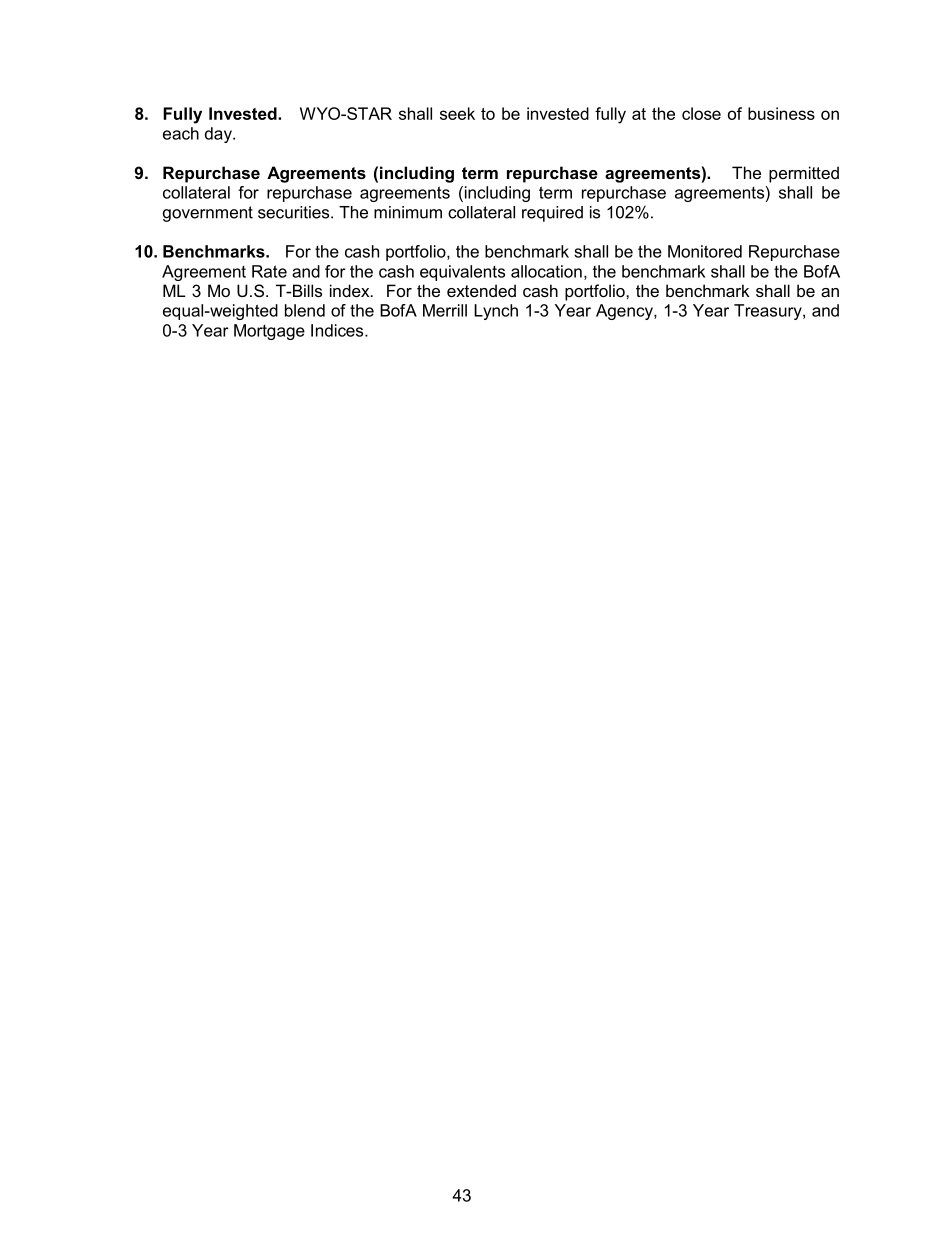 This screenshot has height=1233, width=952. I want to click on government, so click(208, 214).
